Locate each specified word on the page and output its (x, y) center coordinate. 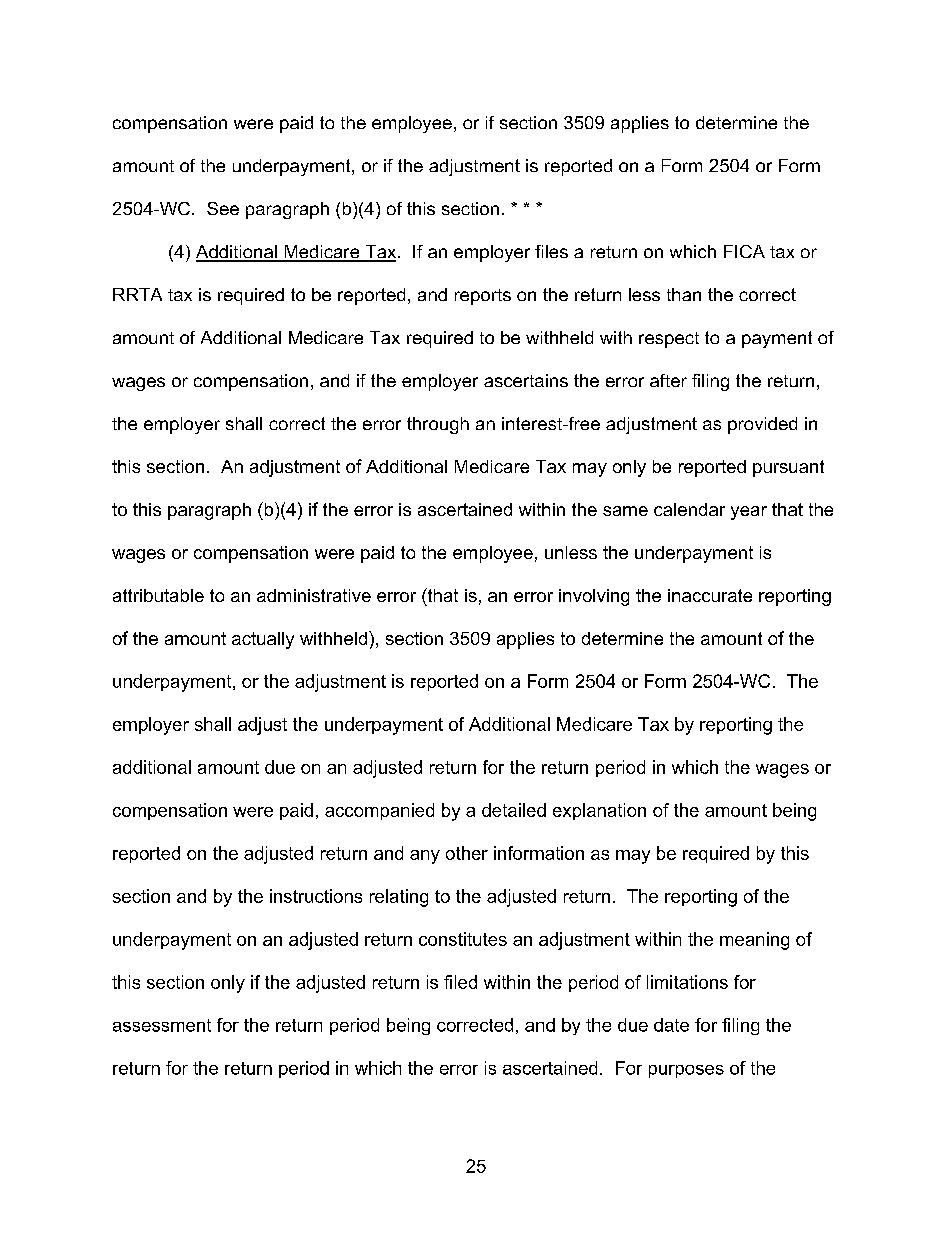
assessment (162, 1025)
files (551, 251)
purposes (686, 1071)
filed (460, 982)
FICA (744, 251)
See (223, 208)
